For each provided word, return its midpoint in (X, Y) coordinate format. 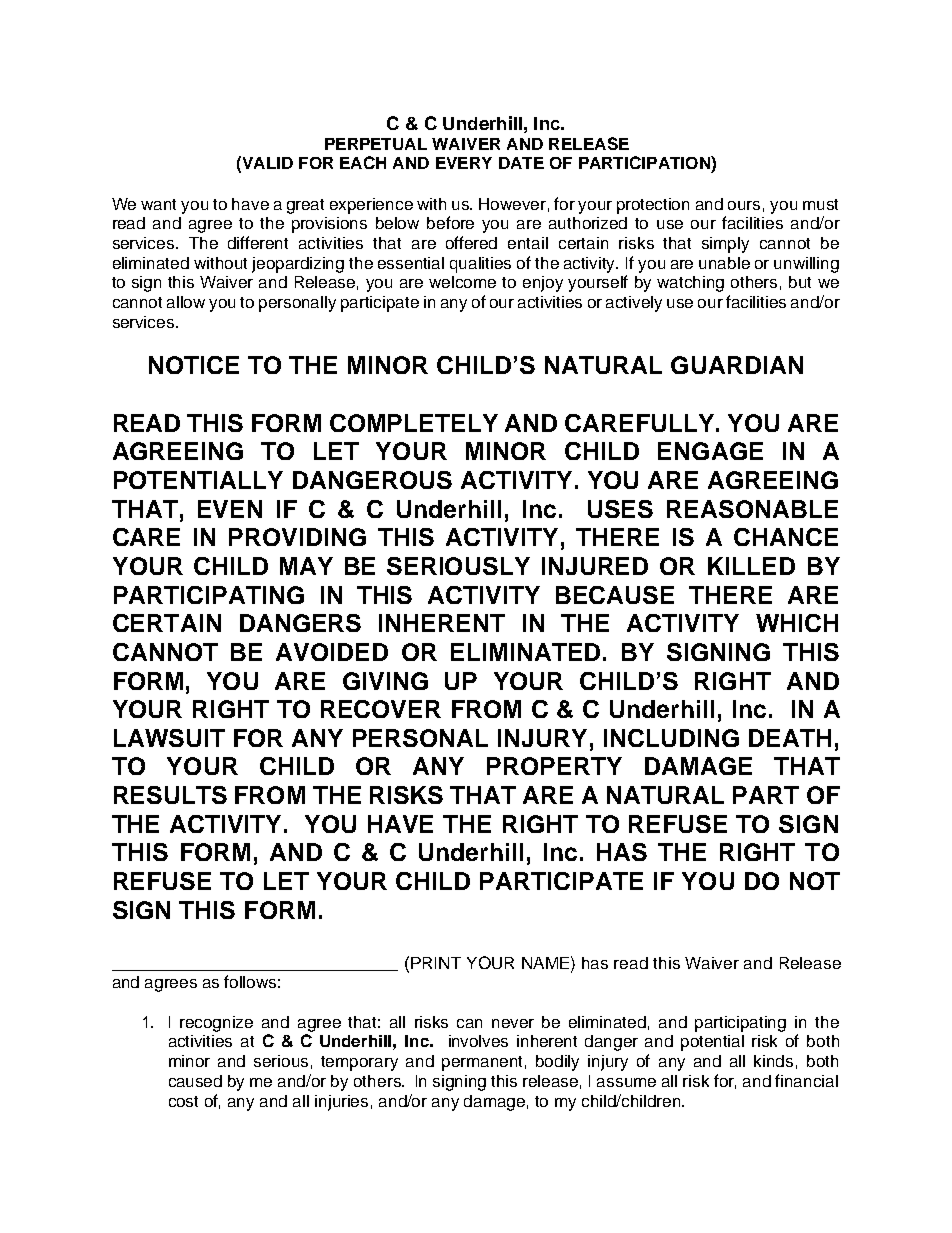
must (820, 204)
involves (478, 1041)
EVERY (464, 163)
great (305, 206)
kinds (773, 1061)
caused (195, 1081)
